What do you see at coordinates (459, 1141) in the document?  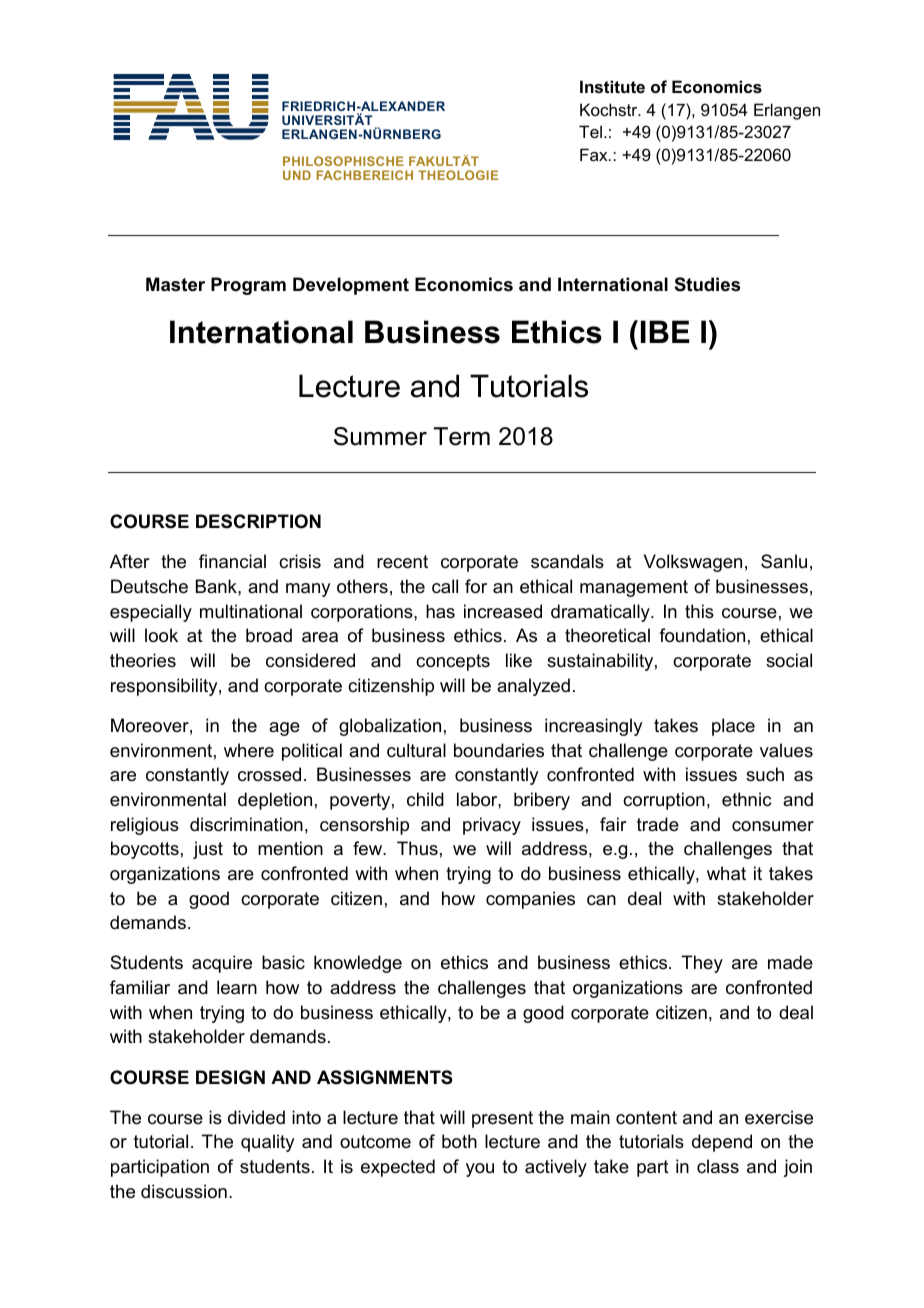 I see `both` at bounding box center [459, 1141].
